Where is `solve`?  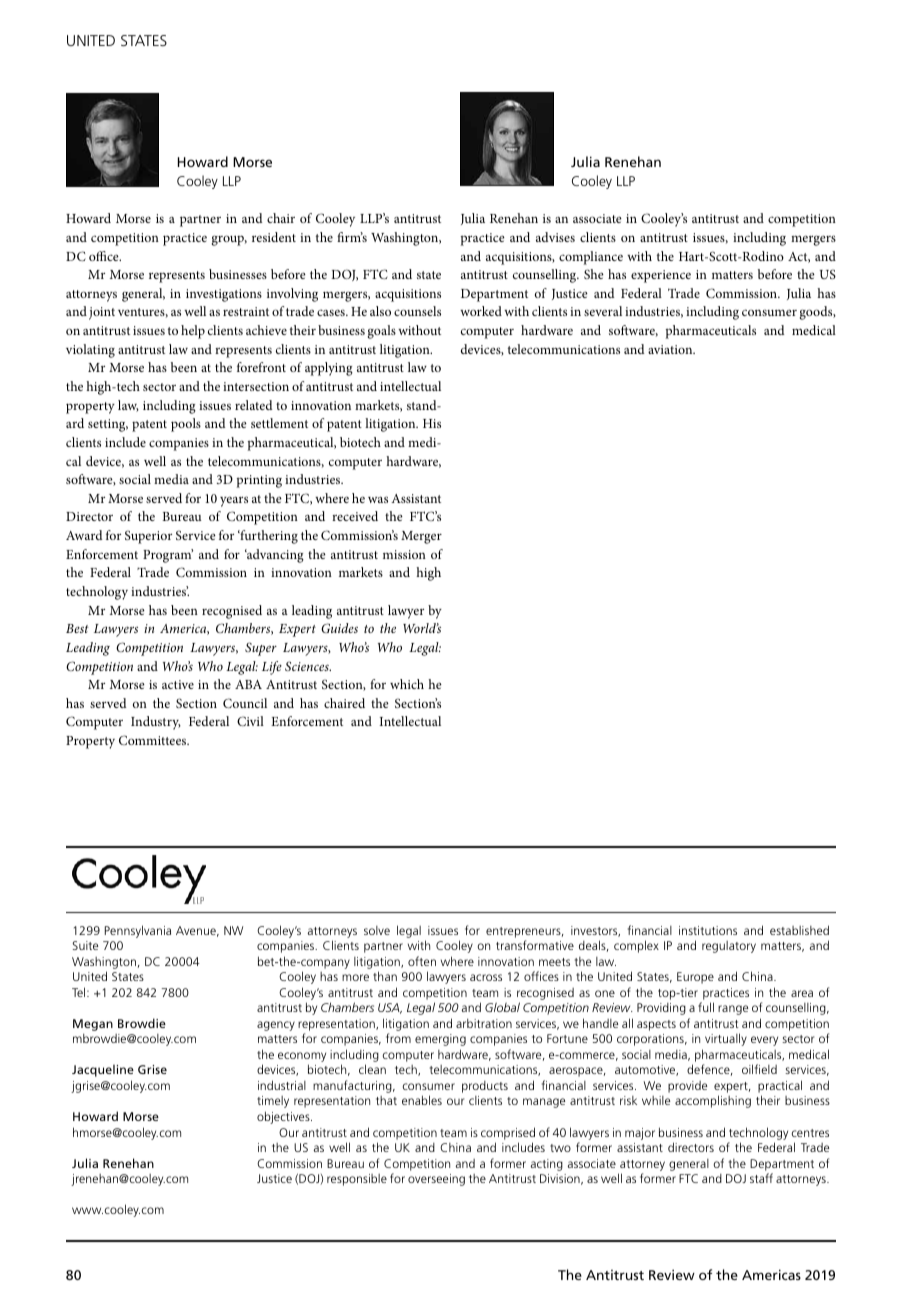 solve is located at coordinates (377, 930).
